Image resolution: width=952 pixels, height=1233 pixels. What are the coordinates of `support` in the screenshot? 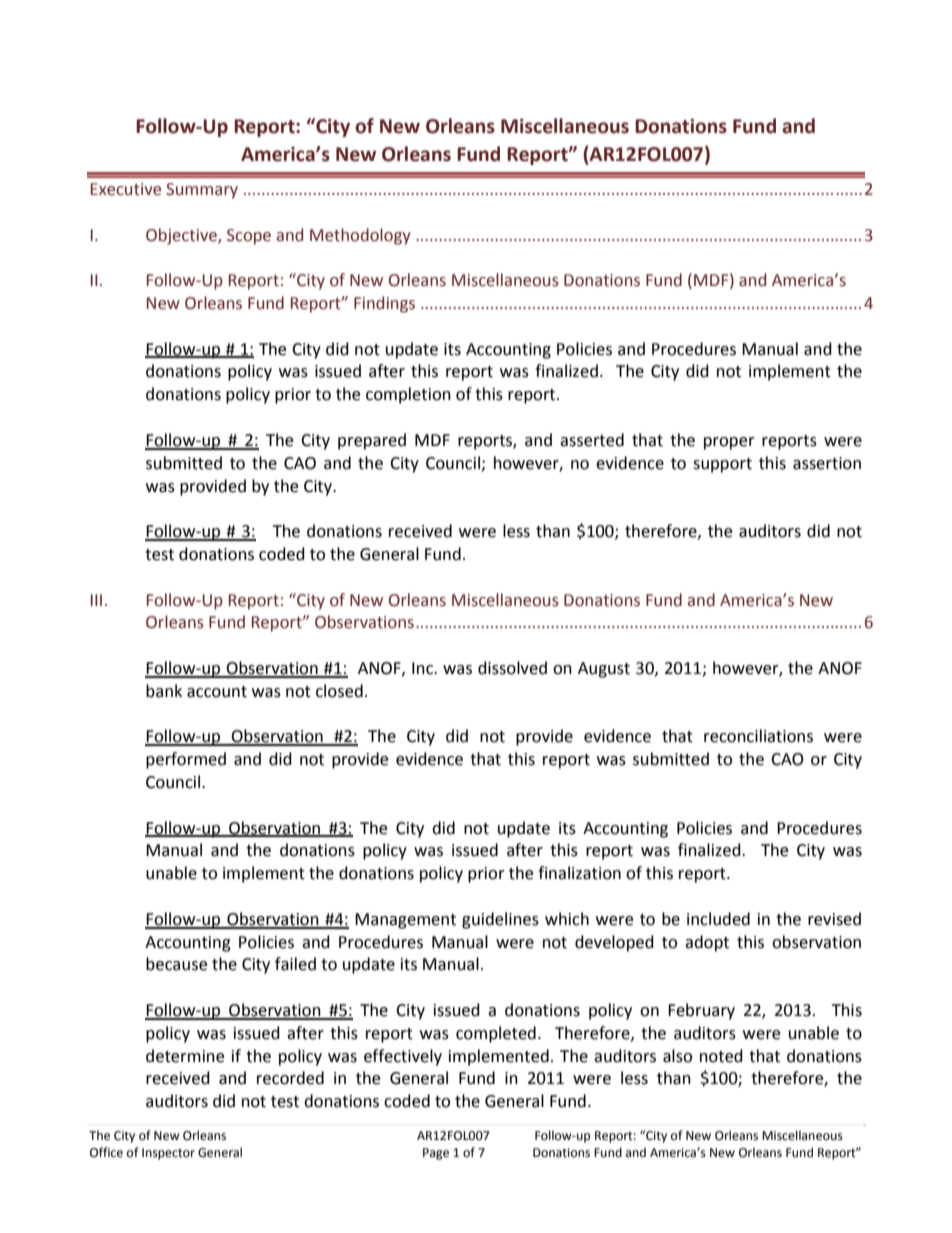 It's located at (722, 465).
